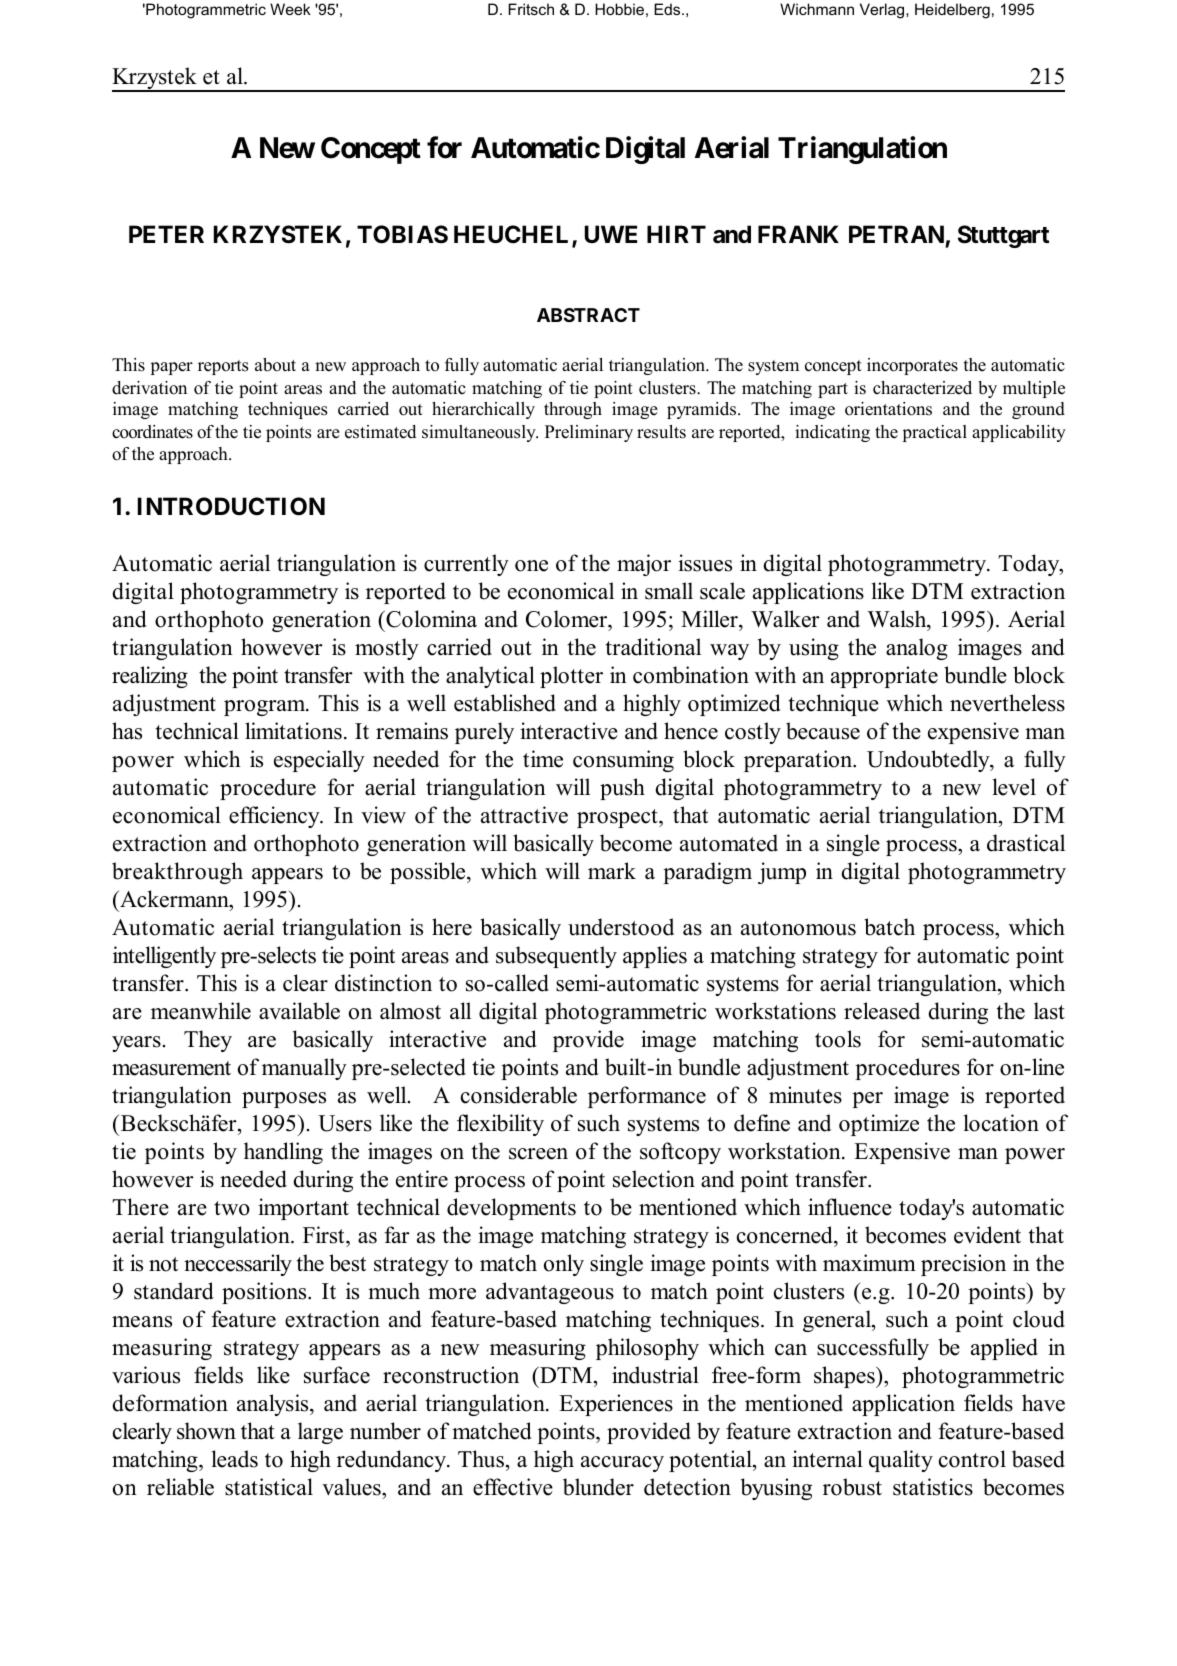 Image resolution: width=1177 pixels, height=1666 pixels. Describe the element at coordinates (1007, 703) in the image. I see `nevertheless` at that location.
